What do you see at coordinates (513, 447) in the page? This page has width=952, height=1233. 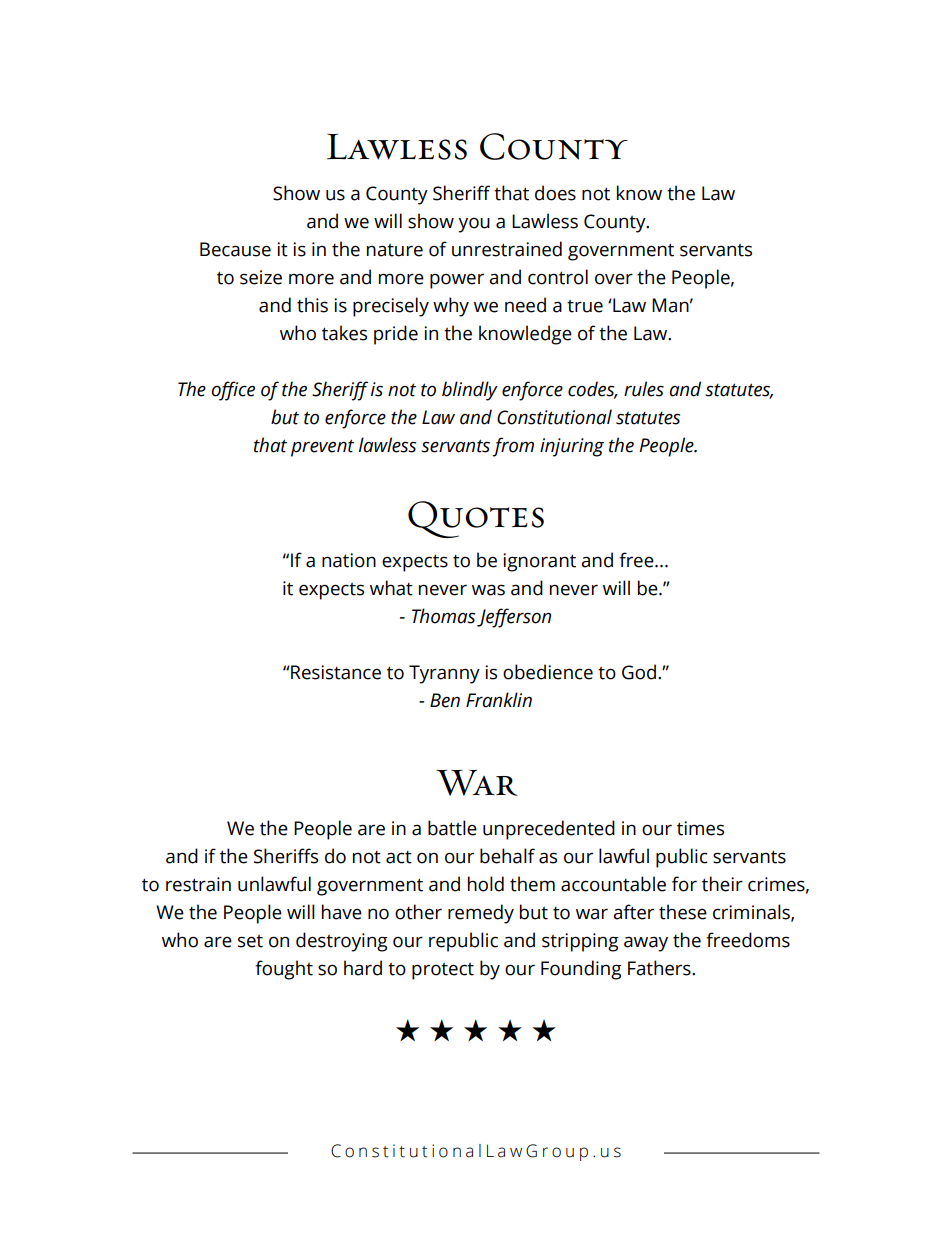 I see `from` at bounding box center [513, 447].
